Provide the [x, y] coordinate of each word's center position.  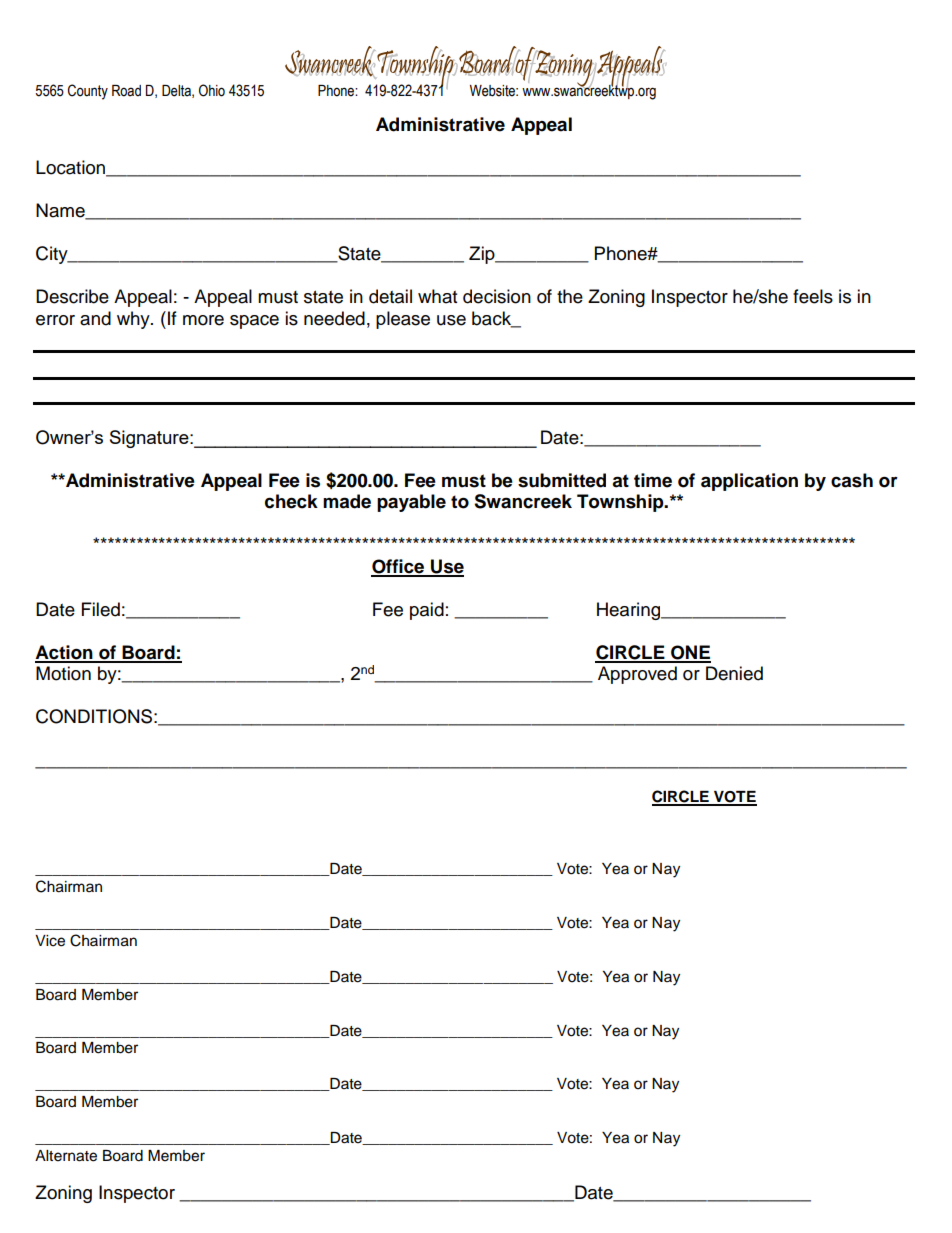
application [749, 482]
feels [813, 296]
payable [411, 503]
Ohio [212, 90]
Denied [734, 673]
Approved [637, 675]
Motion [63, 673]
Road [126, 91]
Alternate [66, 1156]
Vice [50, 941]
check [291, 501]
